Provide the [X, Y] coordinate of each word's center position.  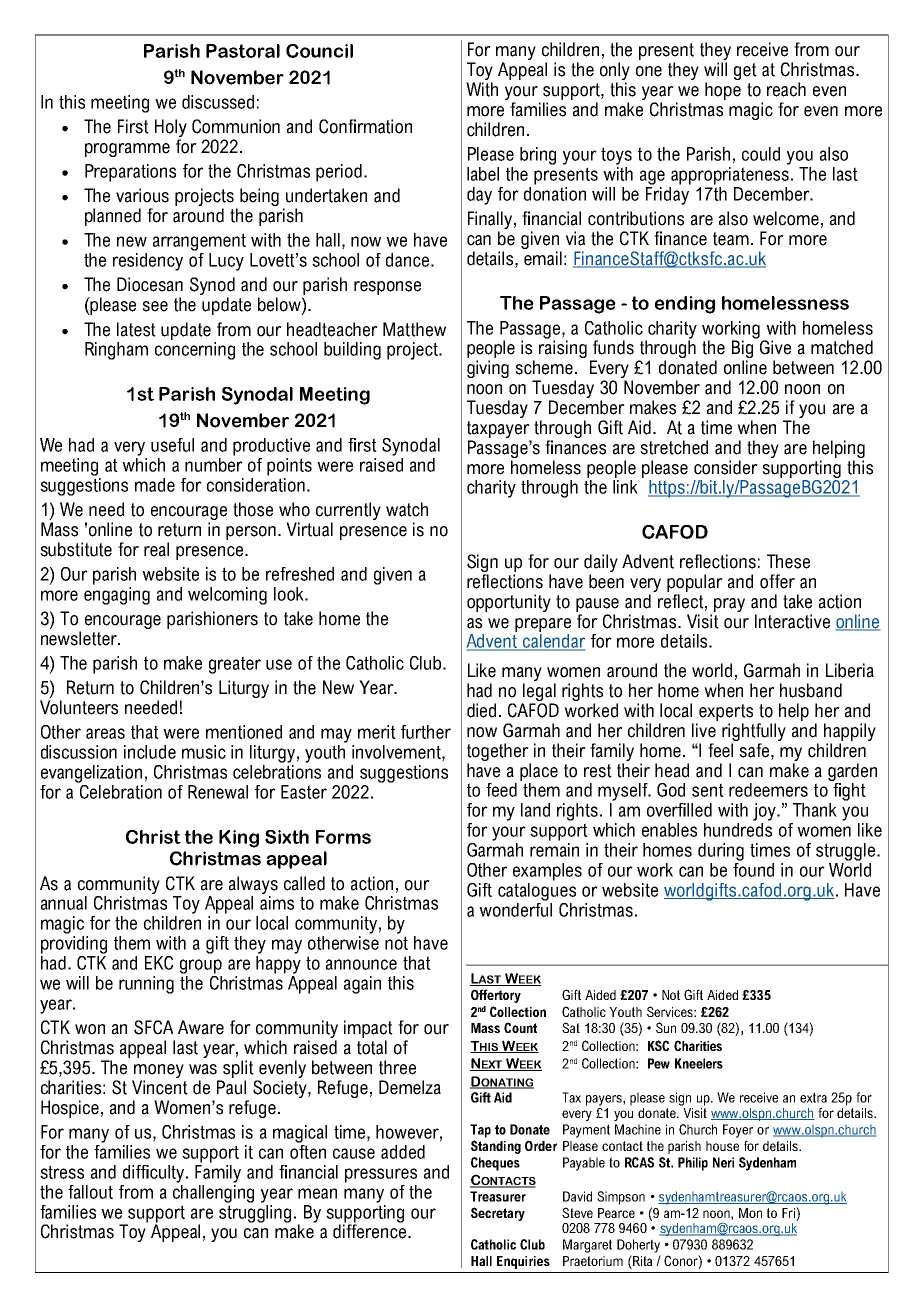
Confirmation [365, 126]
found [753, 868]
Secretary [498, 1214]
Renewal [218, 792]
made [155, 485]
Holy [171, 128]
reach [786, 89]
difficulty [155, 1174]
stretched [674, 447]
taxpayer [498, 429]
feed [501, 790]
